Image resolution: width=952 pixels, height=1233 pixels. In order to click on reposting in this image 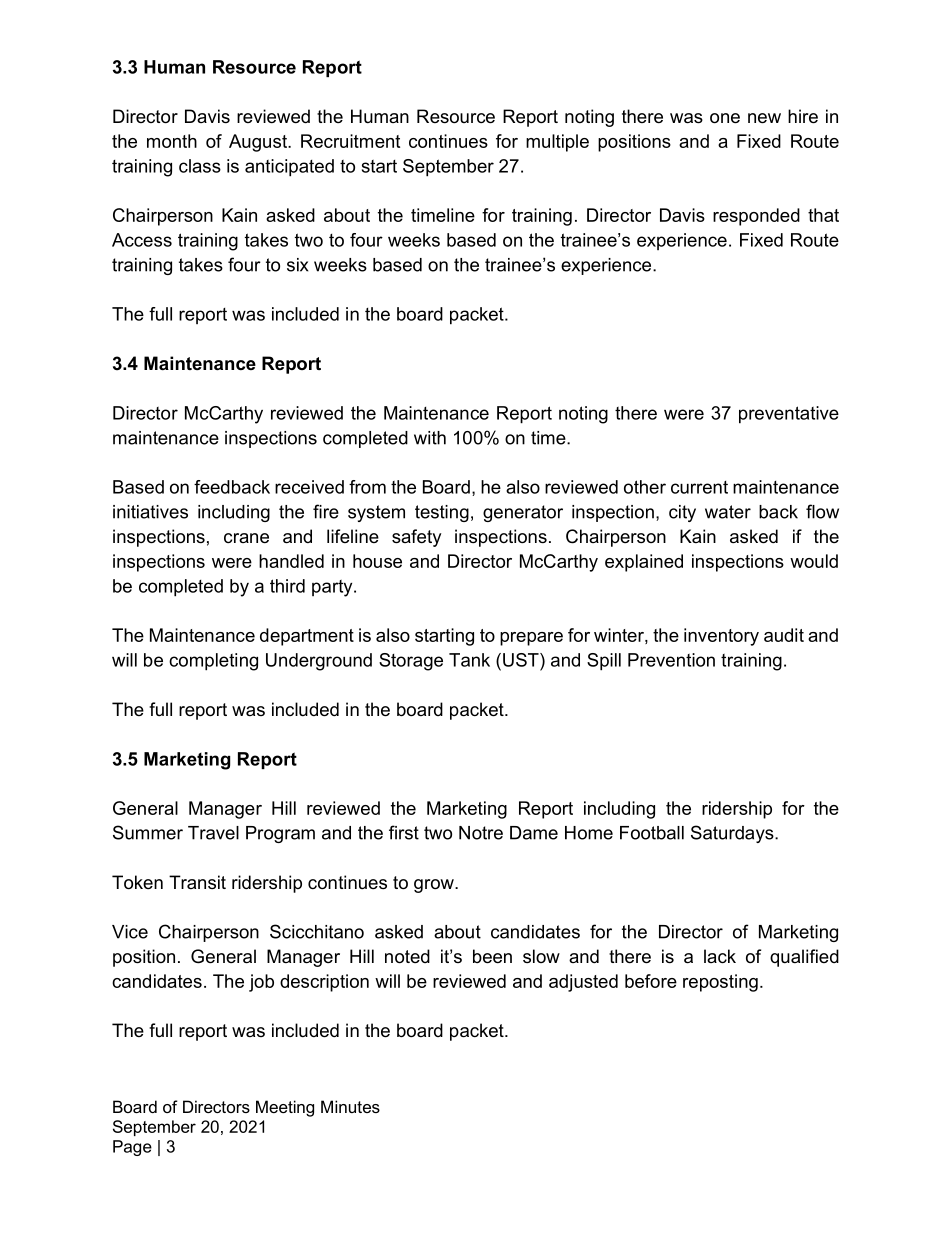, I will do `click(720, 983)`.
